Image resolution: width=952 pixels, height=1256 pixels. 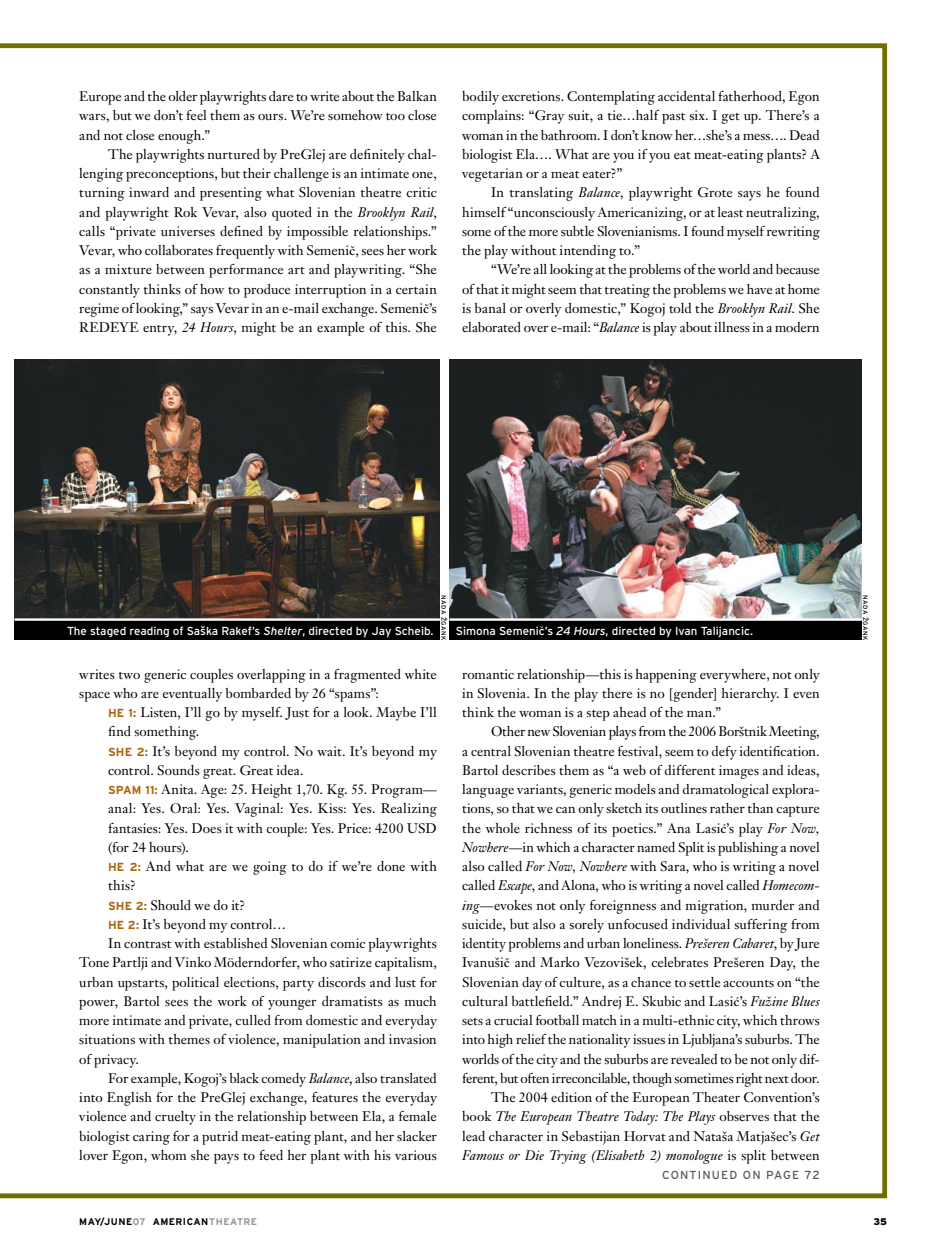 I want to click on two, so click(x=129, y=675).
